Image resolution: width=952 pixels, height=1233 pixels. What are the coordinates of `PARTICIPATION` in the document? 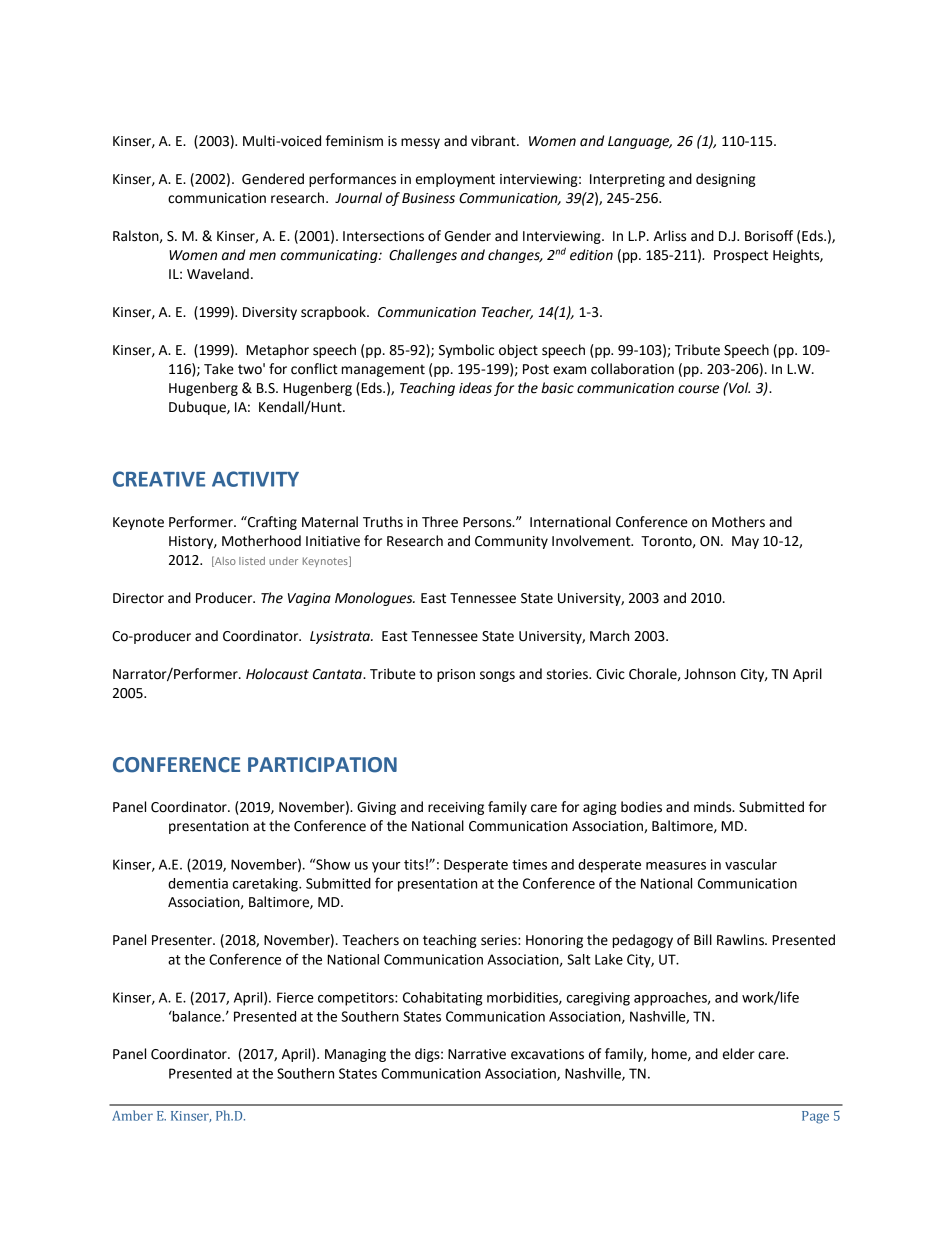 It's located at (322, 765).
